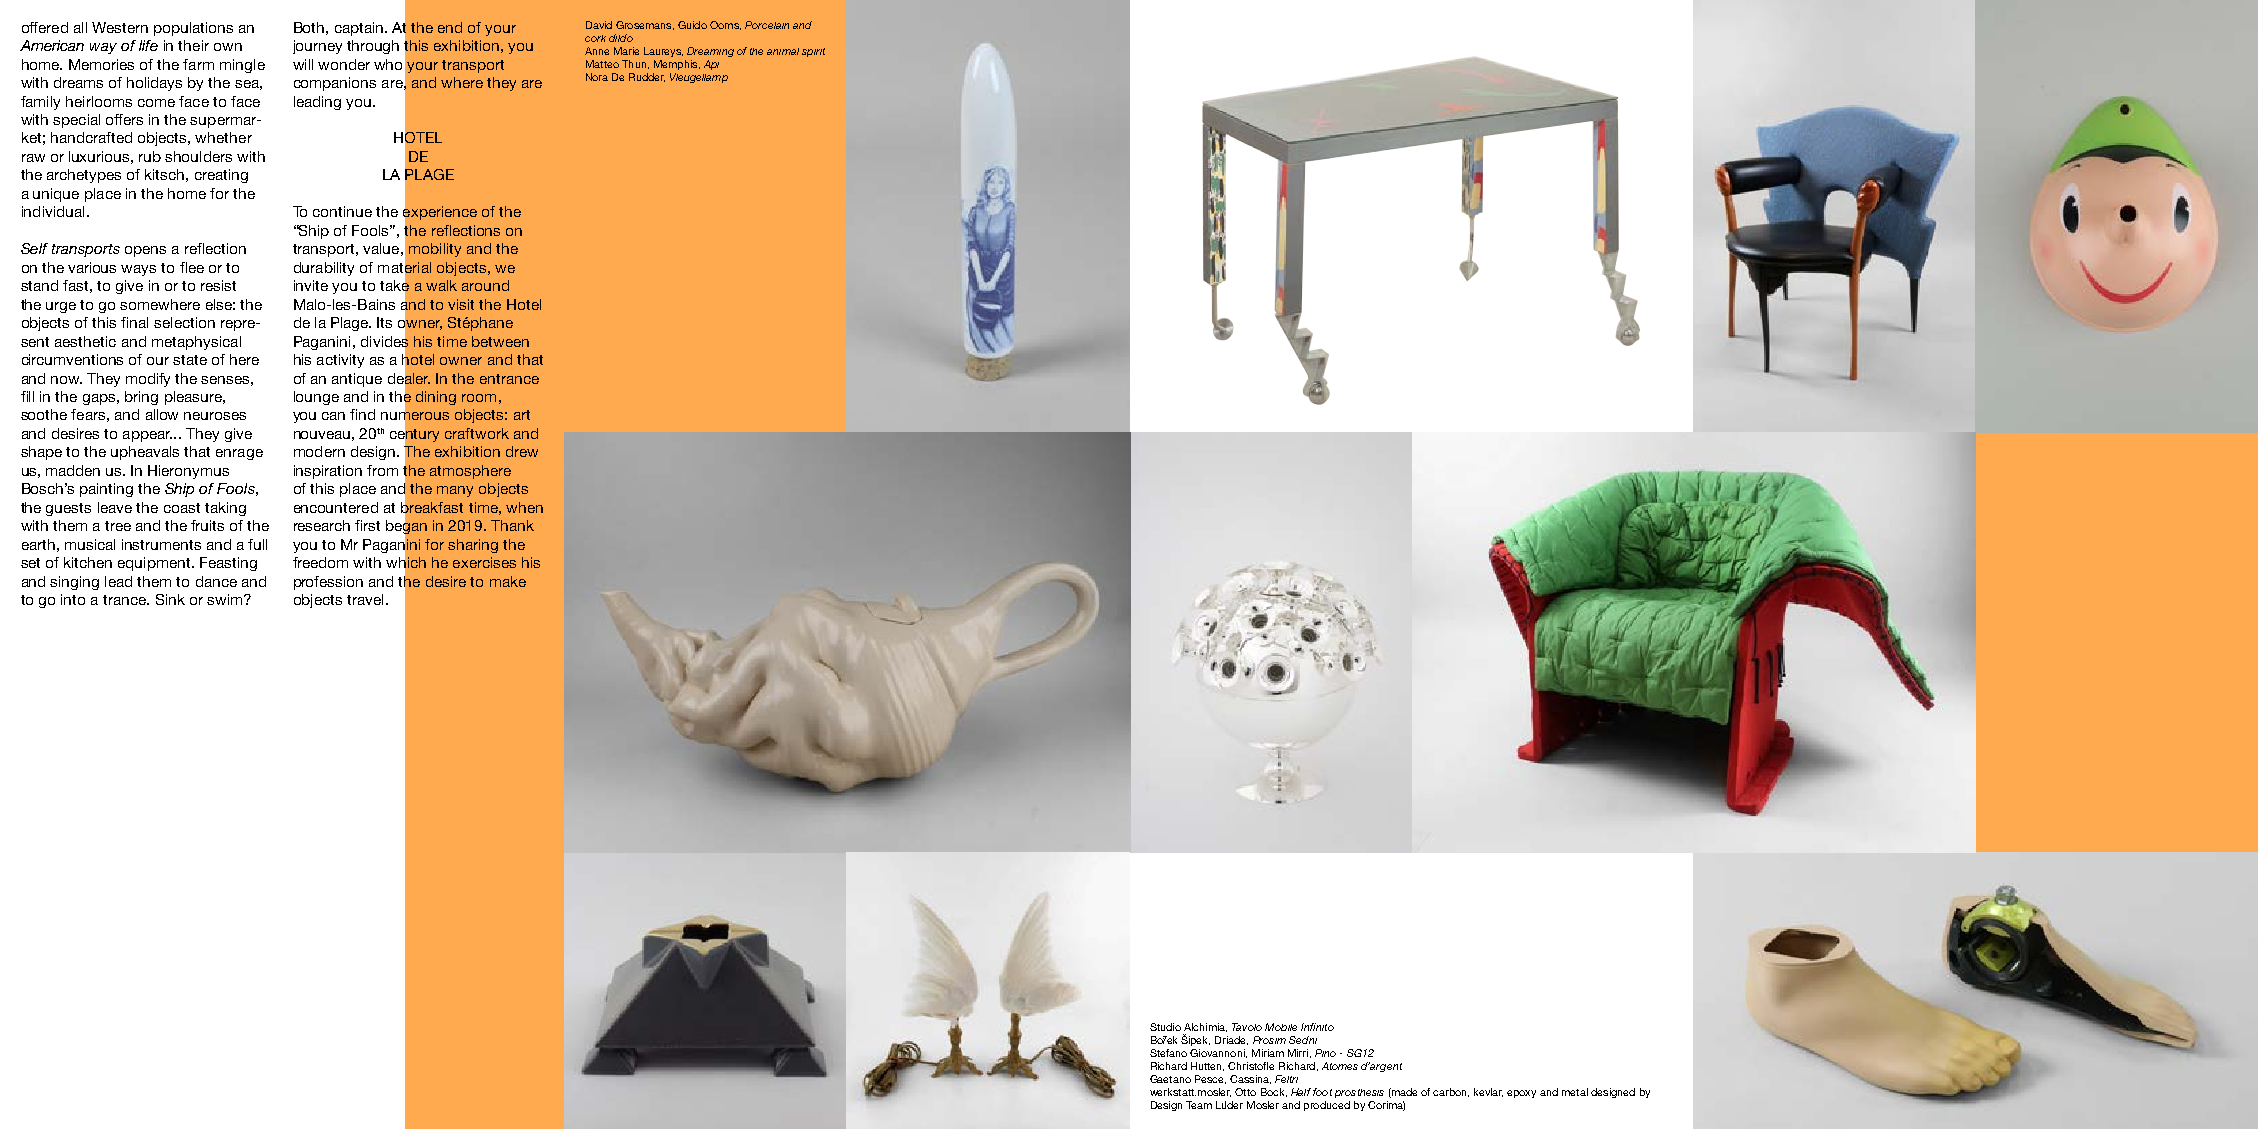 The width and height of the image is (2258, 1129). I want to click on prosthesis, so click(1359, 1093).
